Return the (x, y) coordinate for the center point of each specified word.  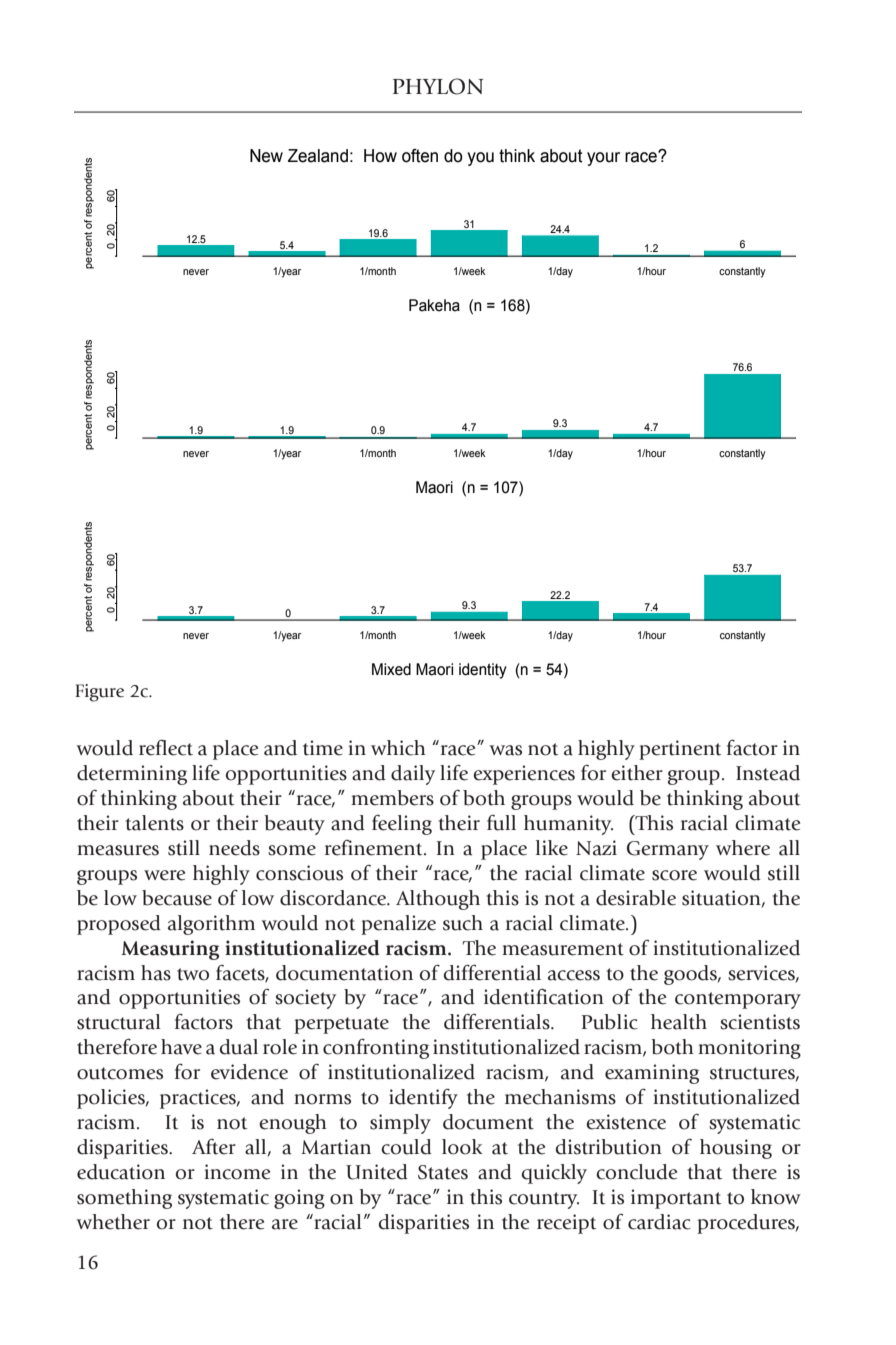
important (676, 1199)
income (237, 1172)
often (420, 156)
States (443, 1172)
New (266, 156)
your (603, 159)
